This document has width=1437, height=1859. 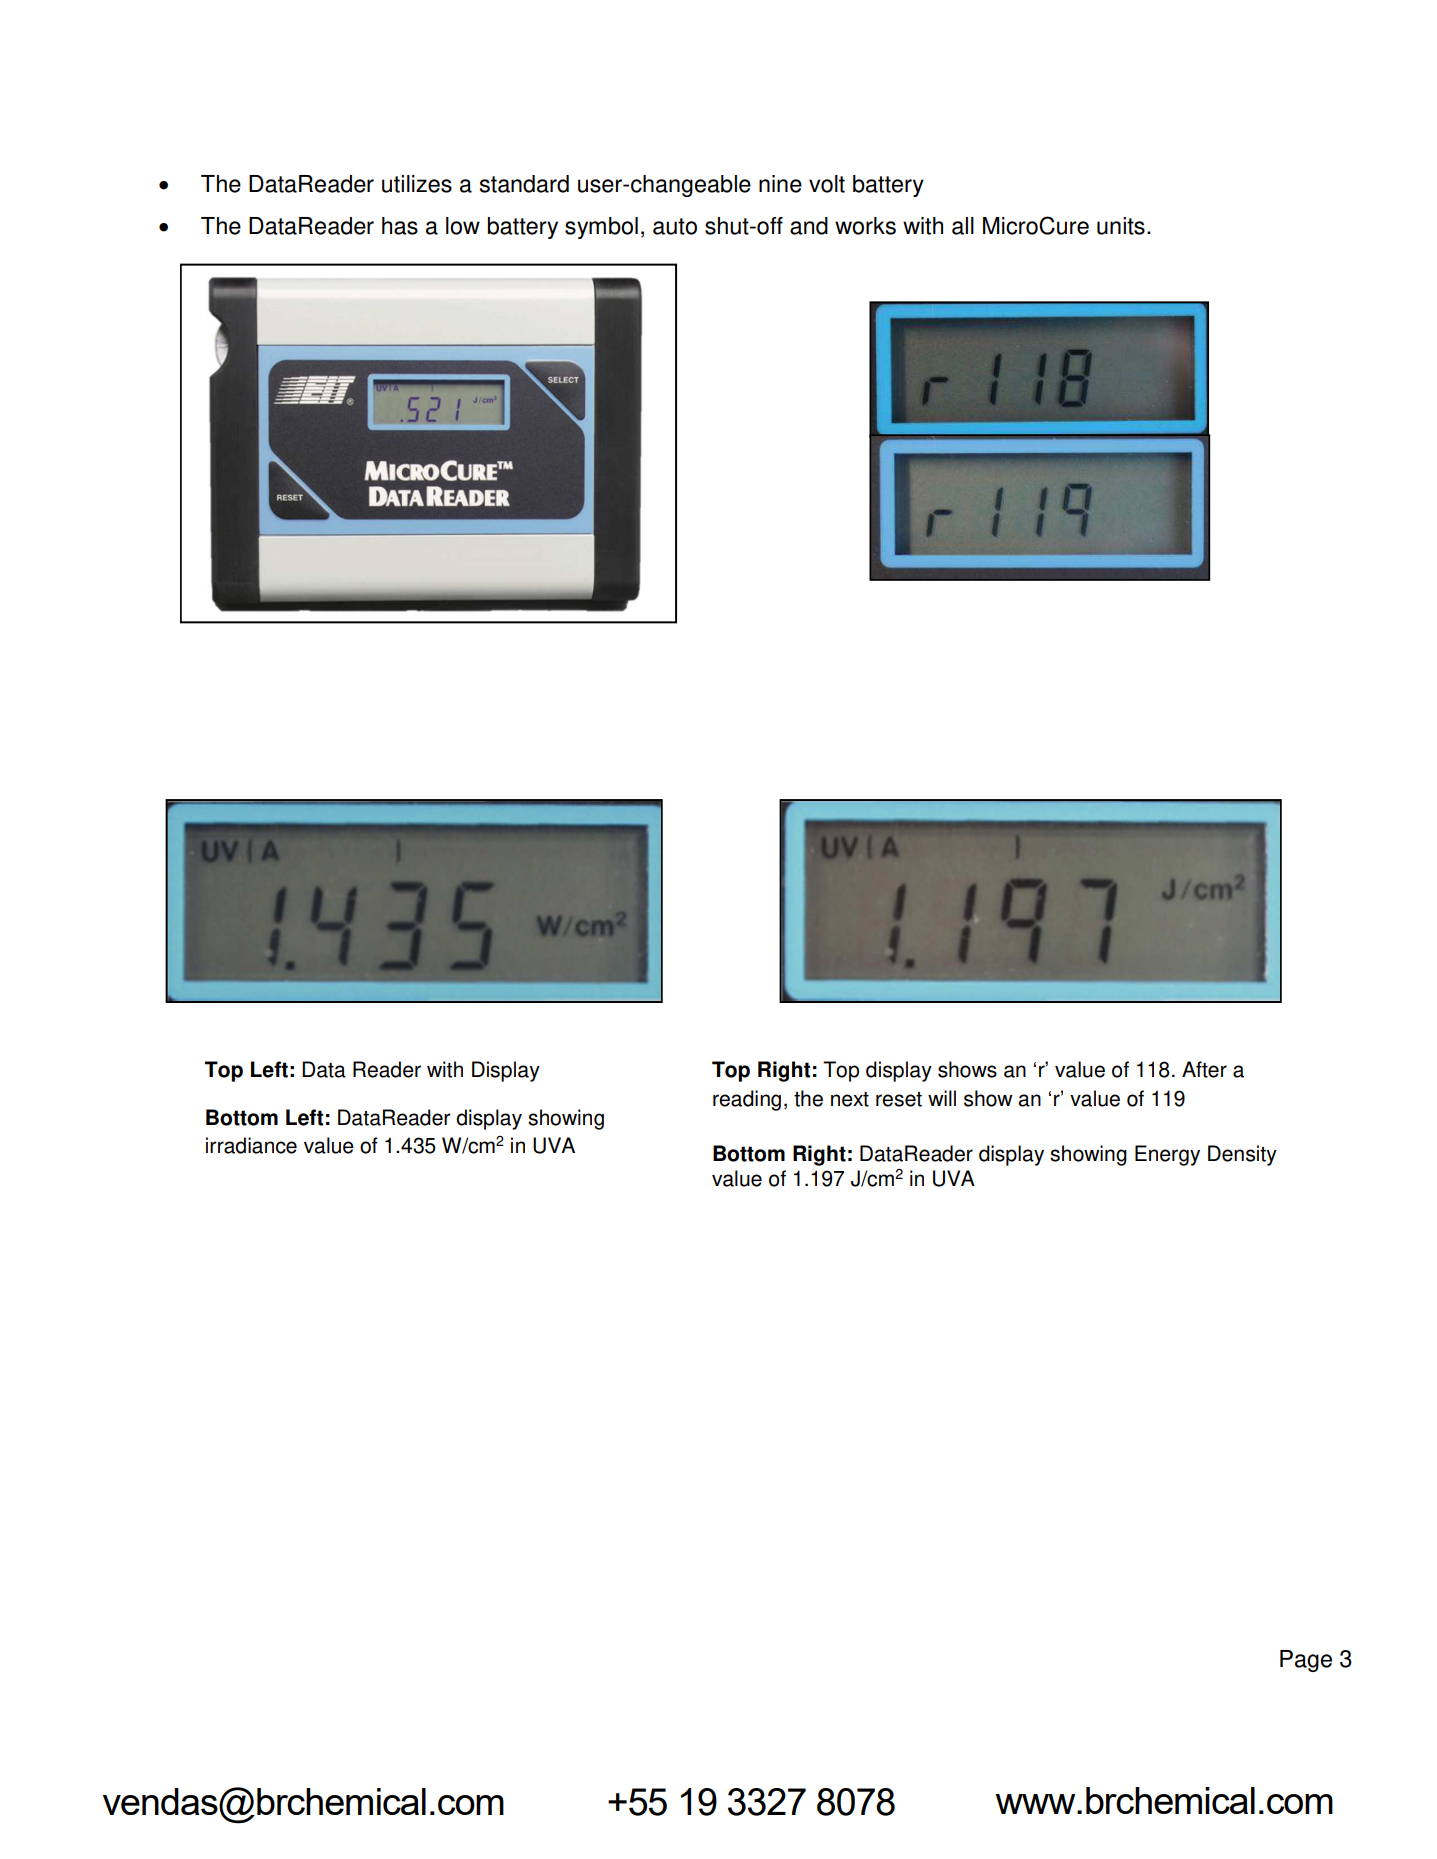 What do you see at coordinates (1167, 1155) in the document?
I see `Energy` at bounding box center [1167, 1155].
